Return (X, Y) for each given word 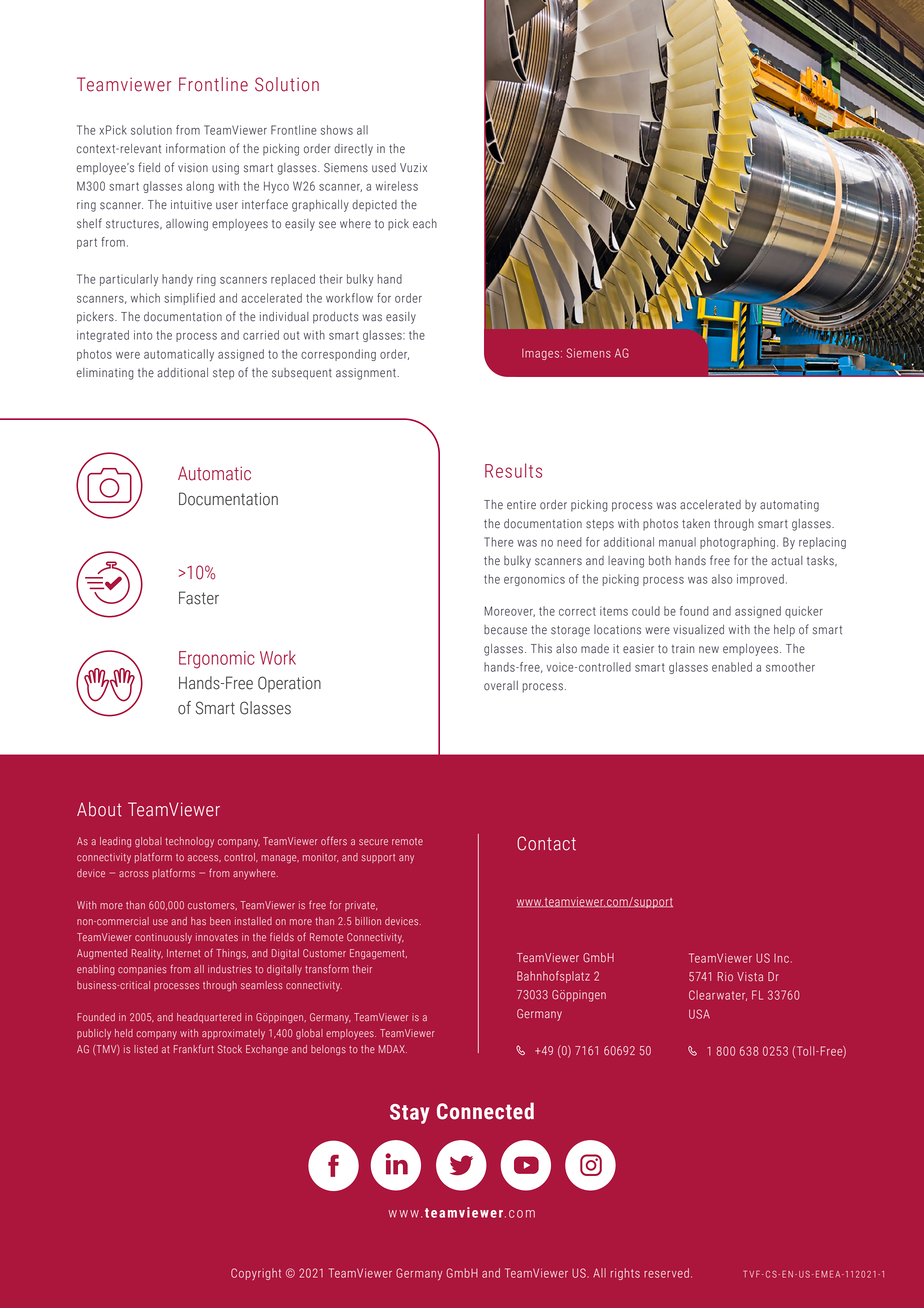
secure (373, 842)
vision (193, 168)
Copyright (256, 1274)
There (499, 542)
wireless (397, 186)
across (134, 874)
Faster (199, 598)
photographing (737, 543)
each (425, 224)
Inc (781, 958)
